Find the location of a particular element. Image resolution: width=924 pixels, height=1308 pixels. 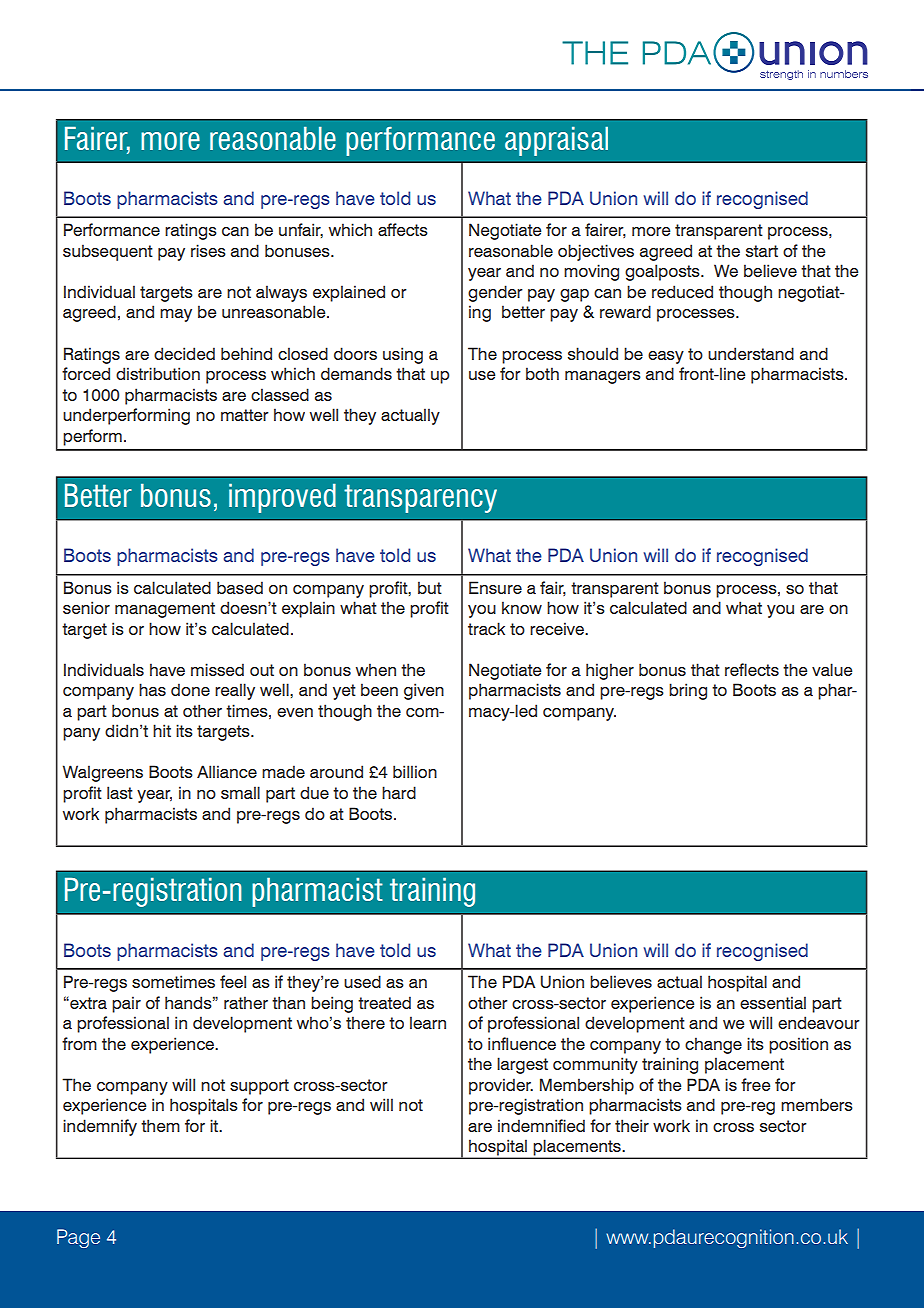

transparency is located at coordinates (420, 498).
